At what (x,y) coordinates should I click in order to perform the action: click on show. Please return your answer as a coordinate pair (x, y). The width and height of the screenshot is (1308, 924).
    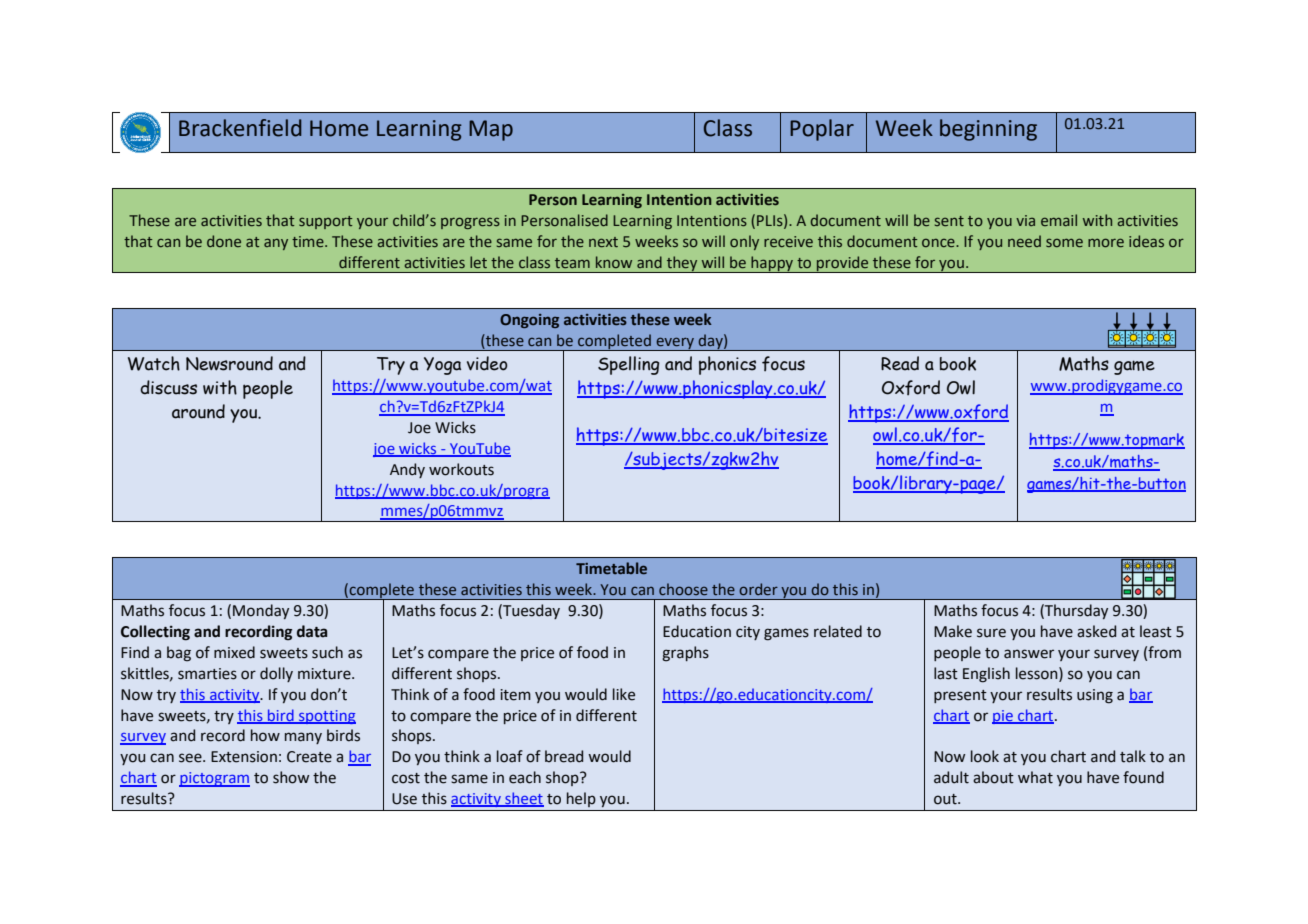
    Looking at the image, I should click on (291, 777).
